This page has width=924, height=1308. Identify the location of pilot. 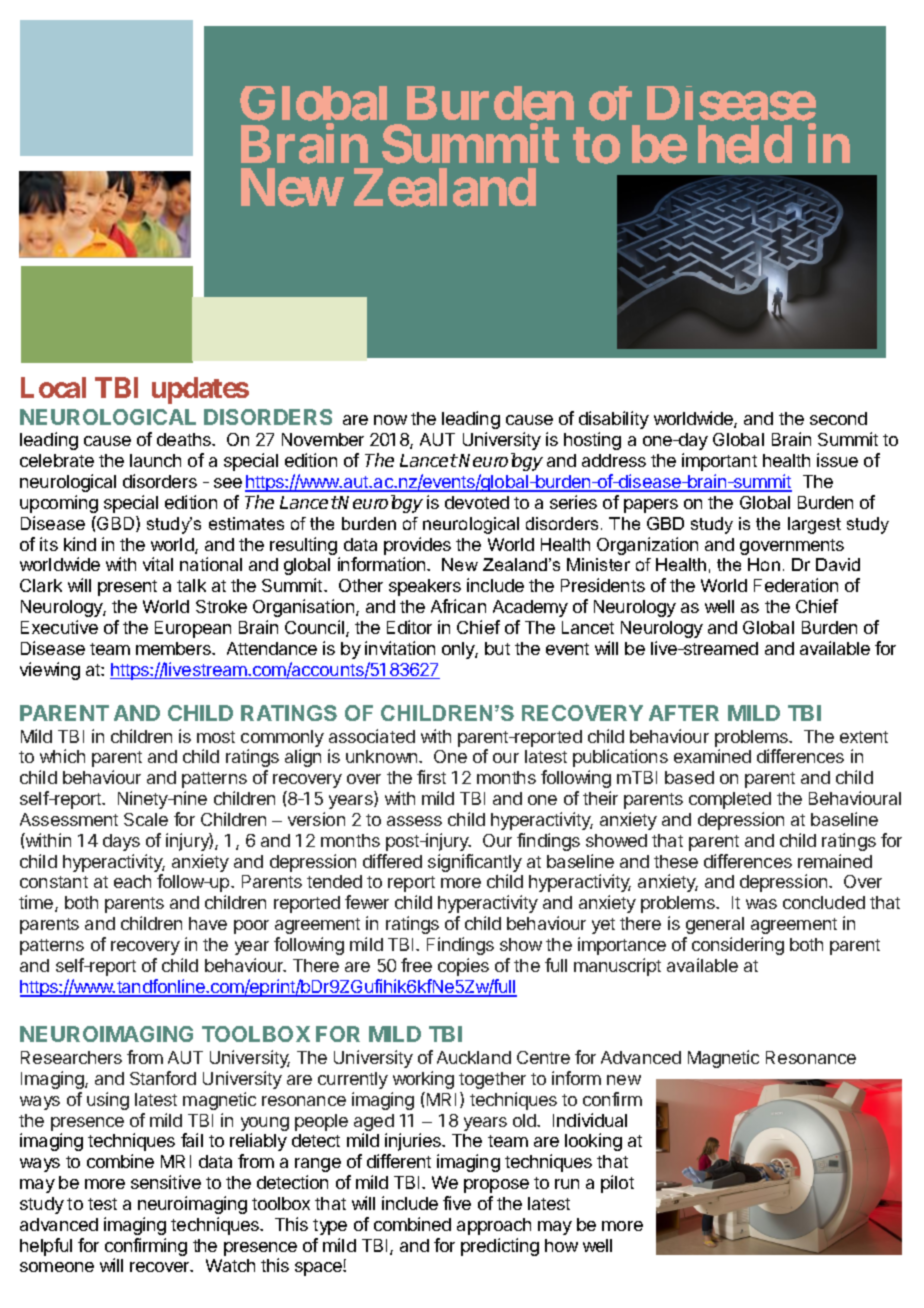
(617, 1184).
